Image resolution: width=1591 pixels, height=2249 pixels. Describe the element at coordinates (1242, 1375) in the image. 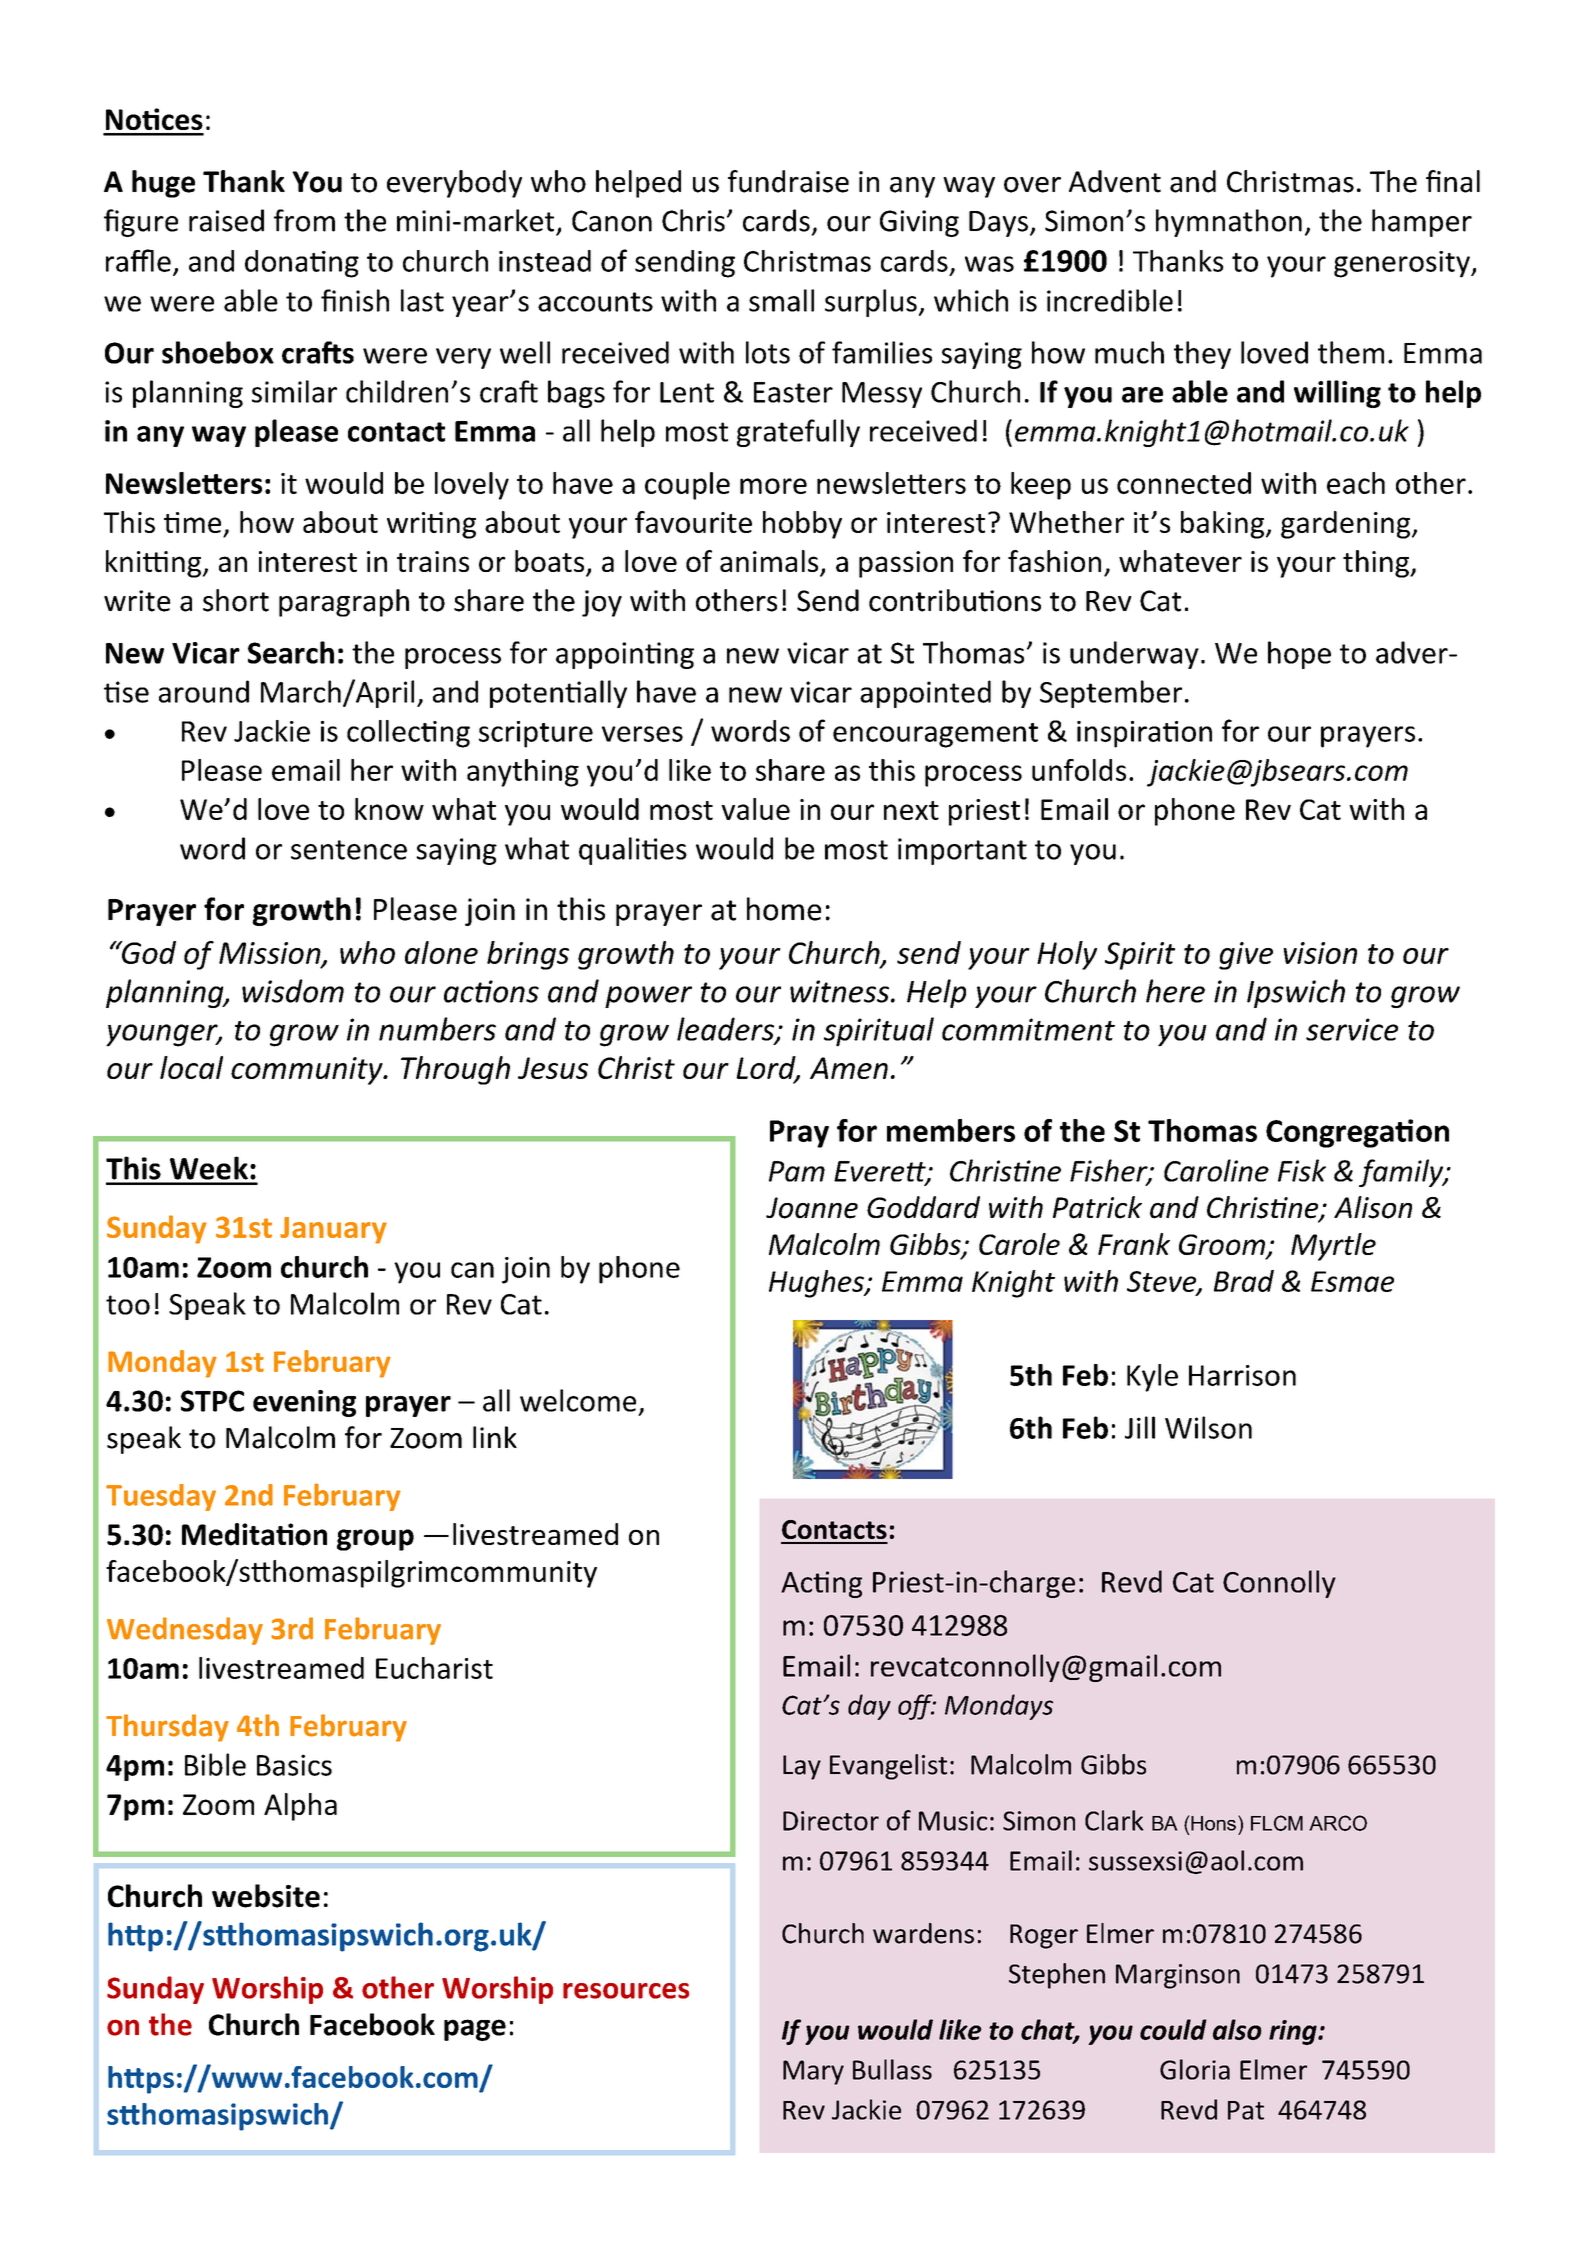

I see `Harrison` at that location.
